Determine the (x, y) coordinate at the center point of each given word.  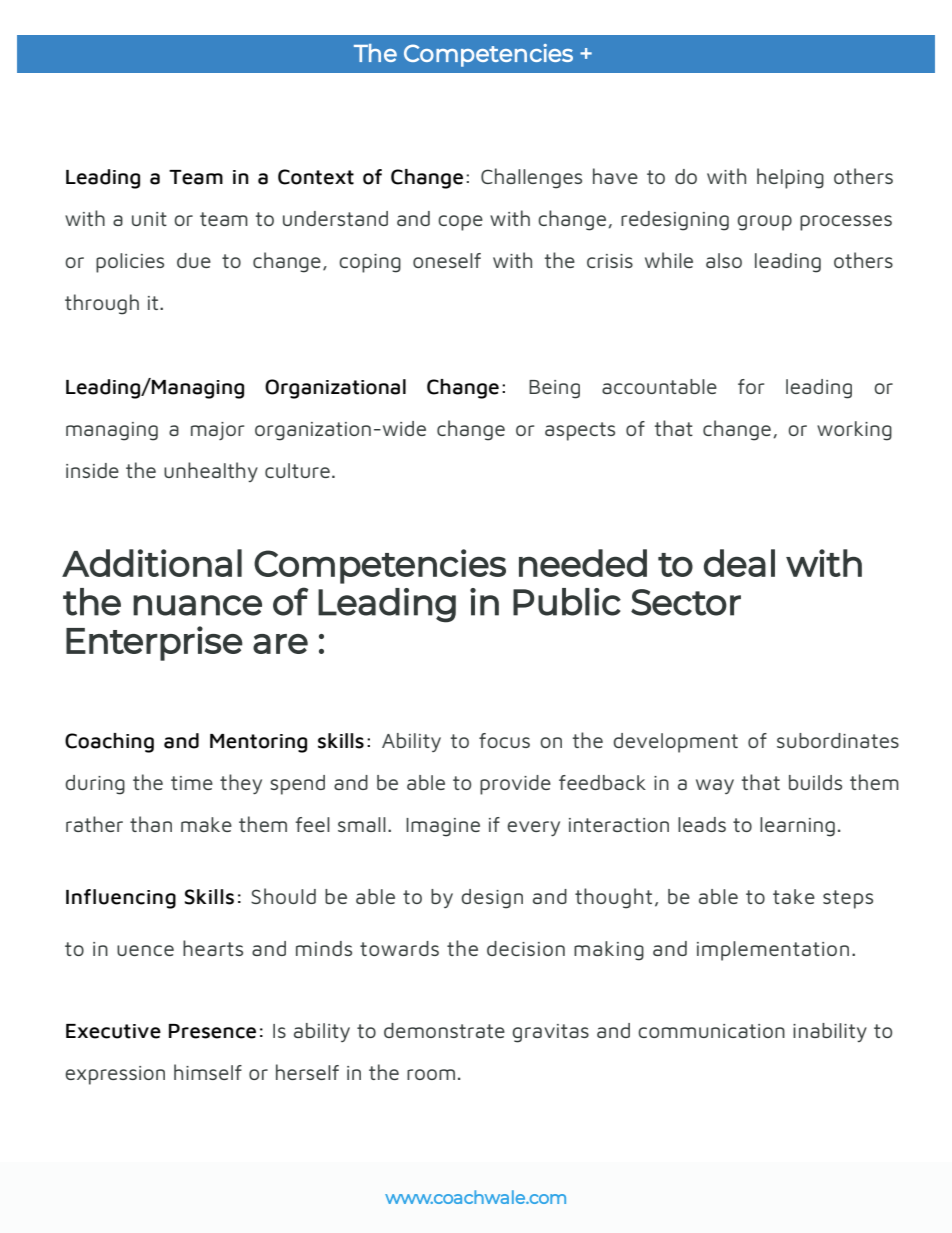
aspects (580, 431)
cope (460, 223)
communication (711, 1031)
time (192, 783)
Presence (212, 1031)
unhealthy (211, 472)
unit (149, 219)
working (854, 431)
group (764, 223)
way (715, 786)
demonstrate (444, 1030)
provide (515, 785)
